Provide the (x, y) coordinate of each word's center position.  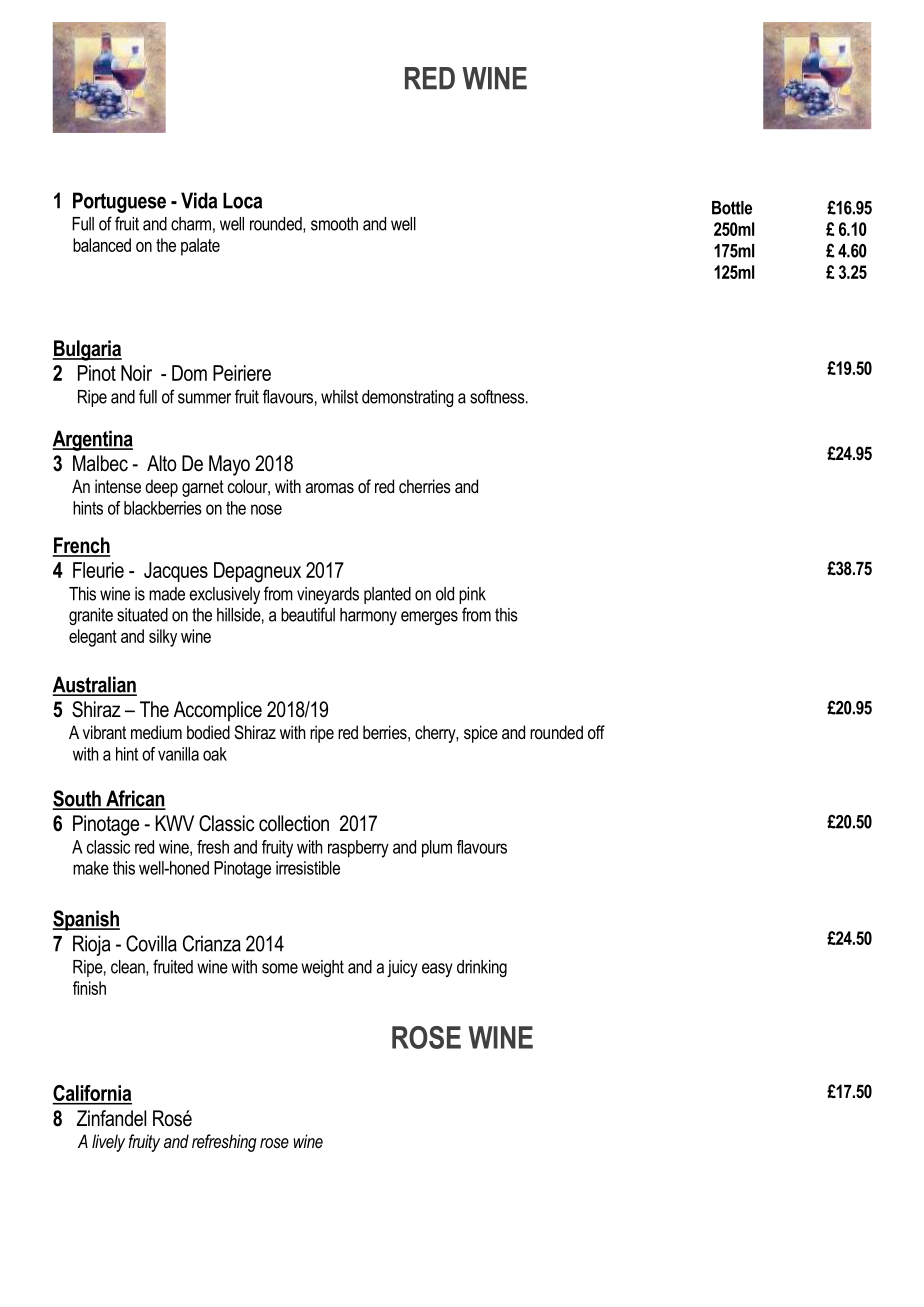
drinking (482, 968)
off (596, 732)
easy (437, 970)
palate (200, 247)
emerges (429, 618)
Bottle (732, 208)
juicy (402, 968)
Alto (162, 463)
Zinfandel (111, 1118)
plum (437, 849)
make (91, 868)
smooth (334, 224)
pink (472, 595)
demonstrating (407, 398)
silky (163, 638)
